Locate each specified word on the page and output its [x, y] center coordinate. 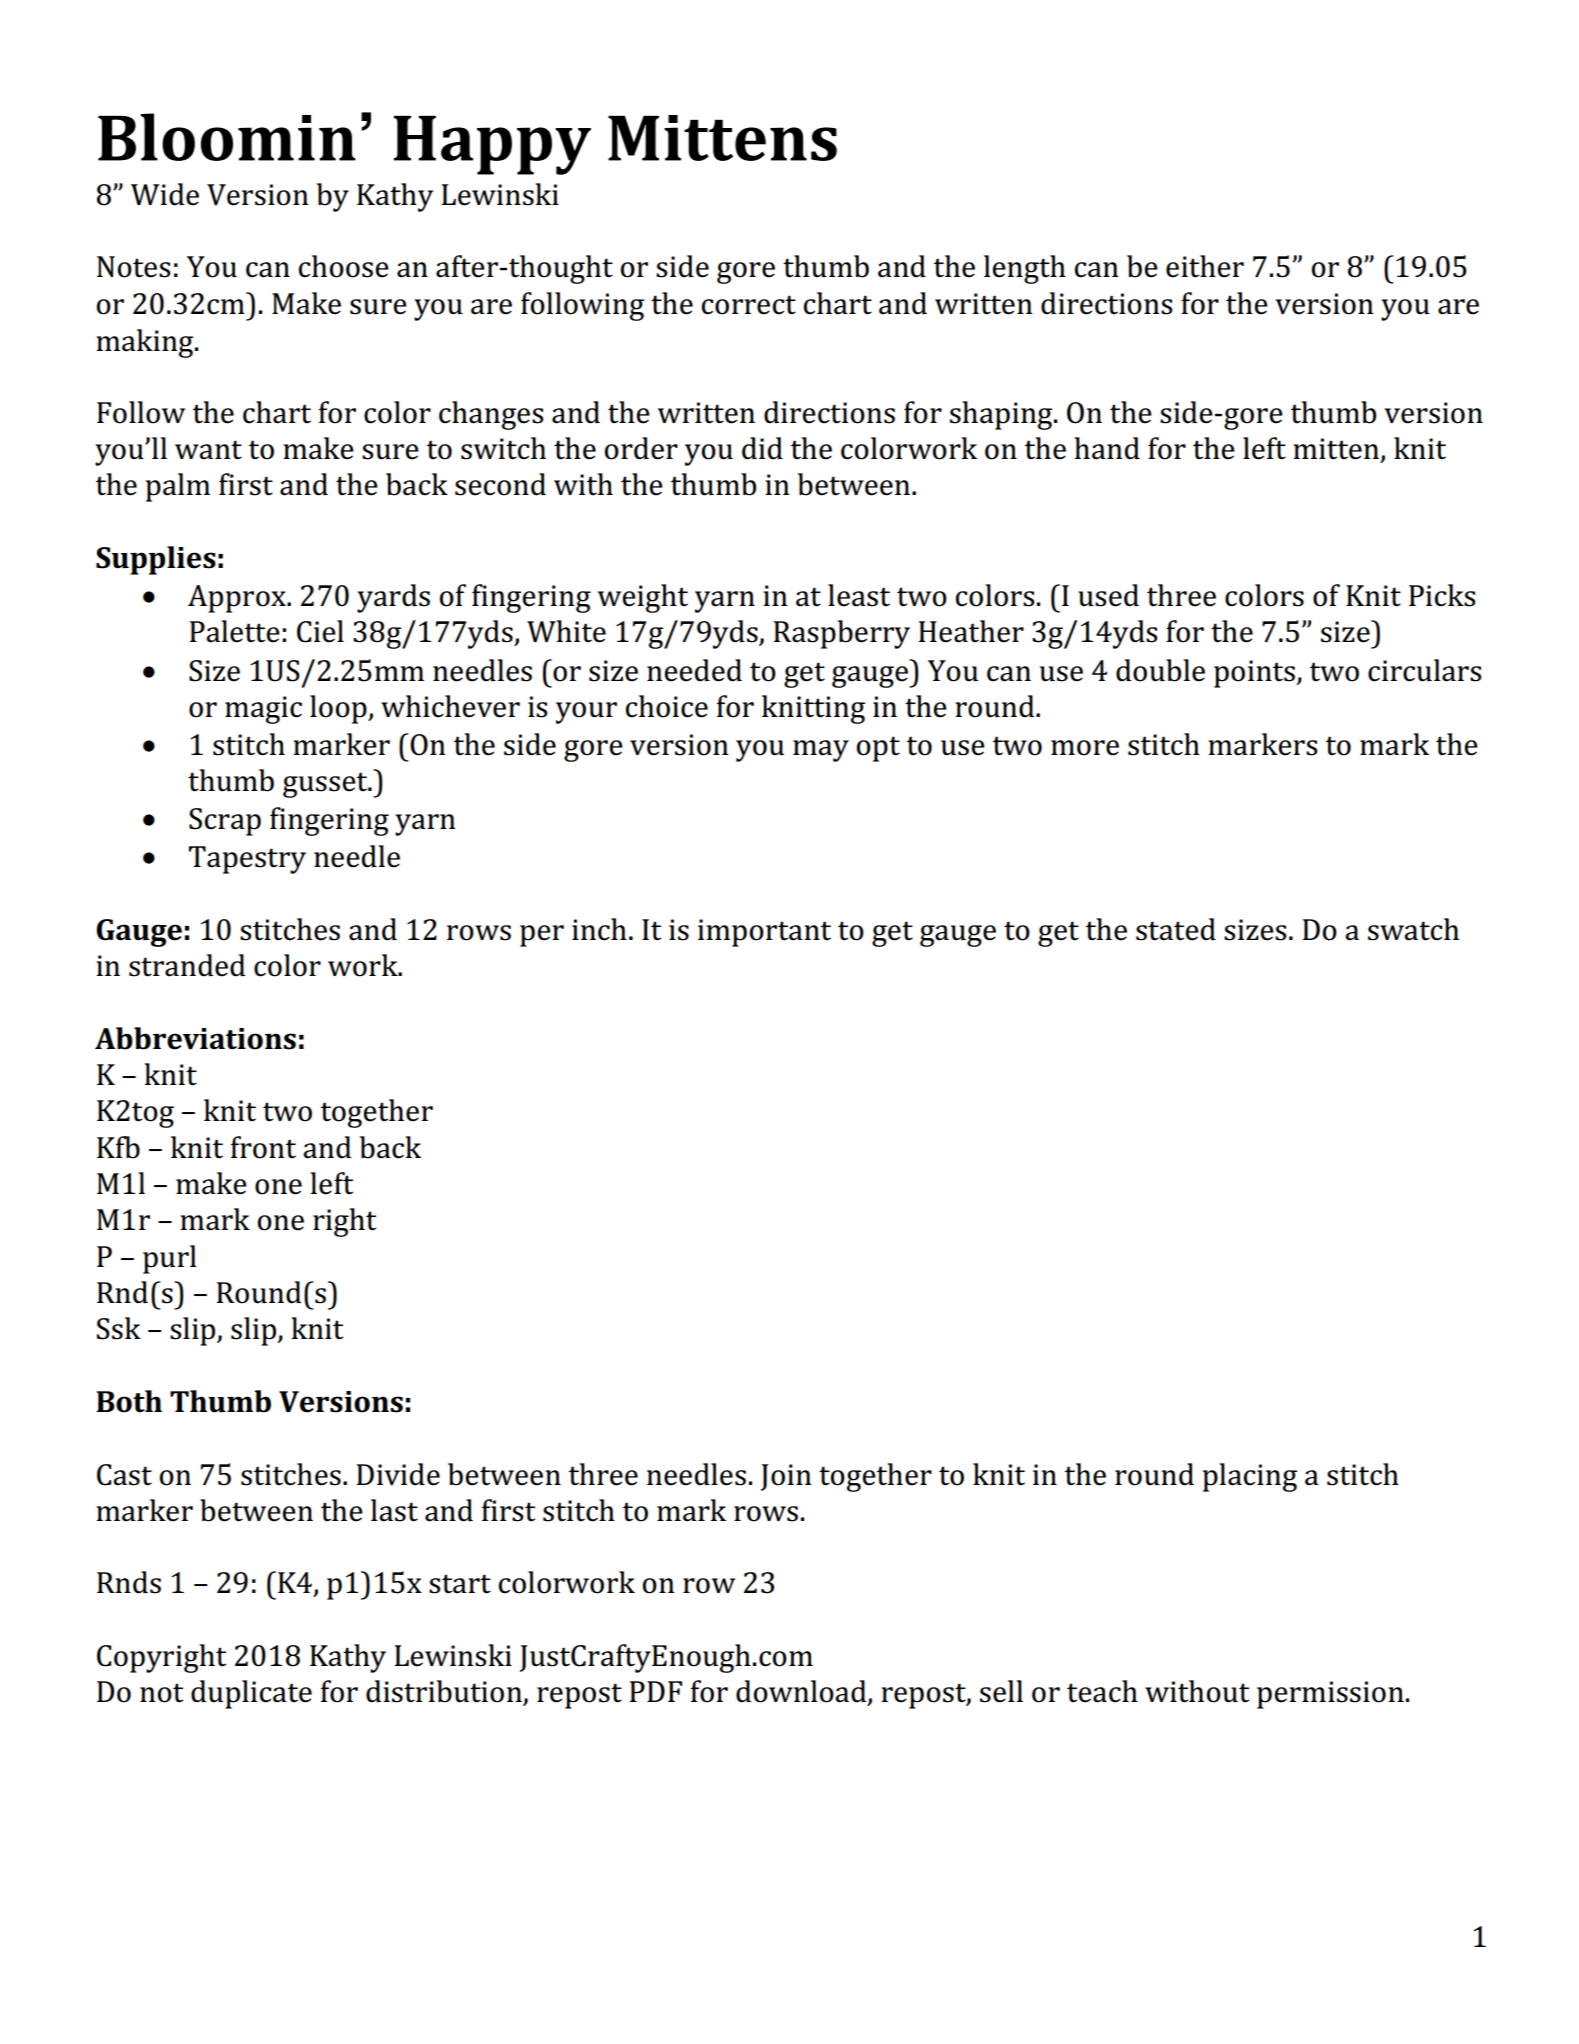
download [802, 1692]
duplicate [251, 1694]
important [764, 933]
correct [749, 305]
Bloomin [227, 137]
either [1205, 266]
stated [1176, 929]
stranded [187, 965]
